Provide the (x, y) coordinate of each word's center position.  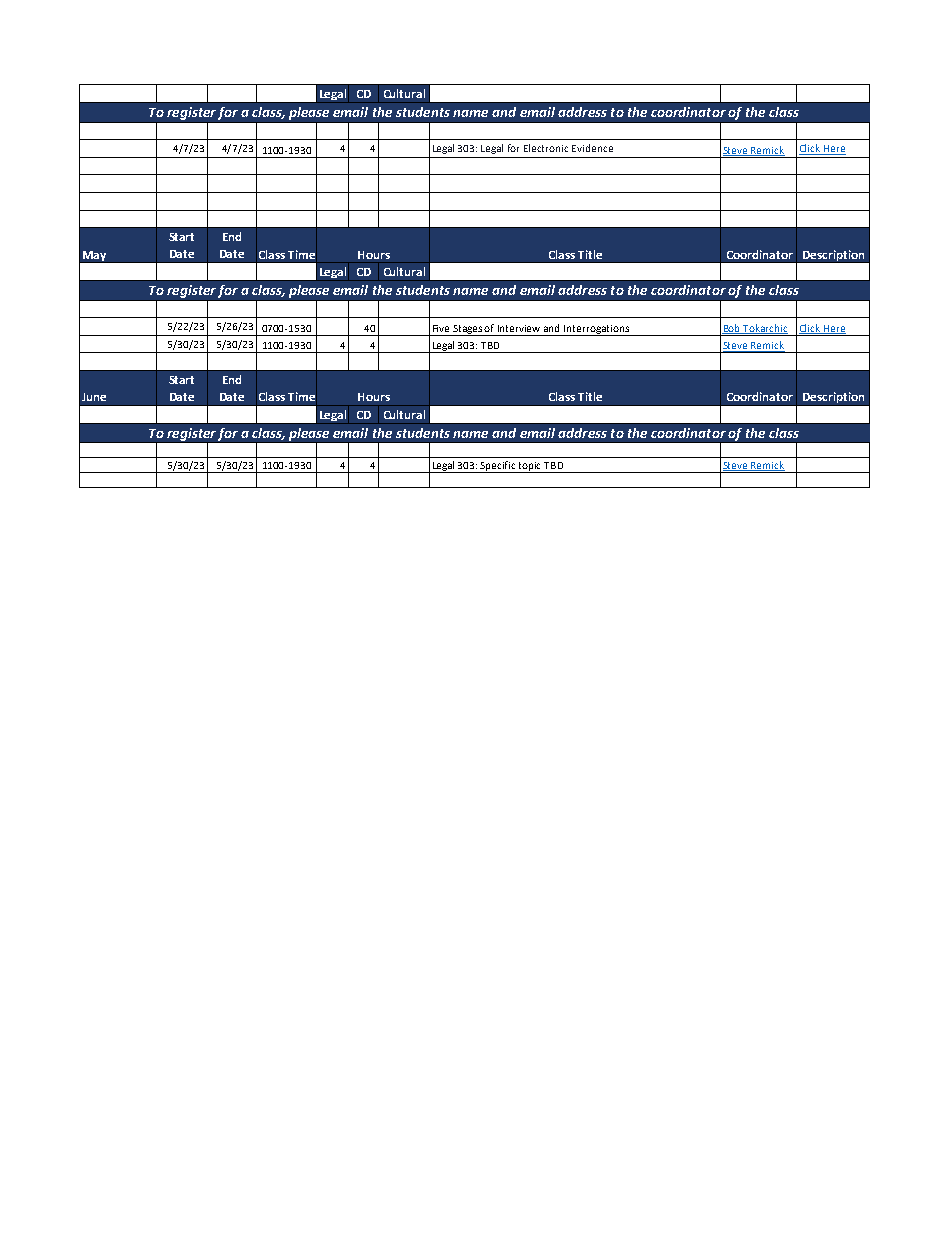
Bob (732, 329)
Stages (468, 330)
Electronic (546, 148)
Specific (498, 467)
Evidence (592, 148)
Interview (519, 328)
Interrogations (596, 330)
